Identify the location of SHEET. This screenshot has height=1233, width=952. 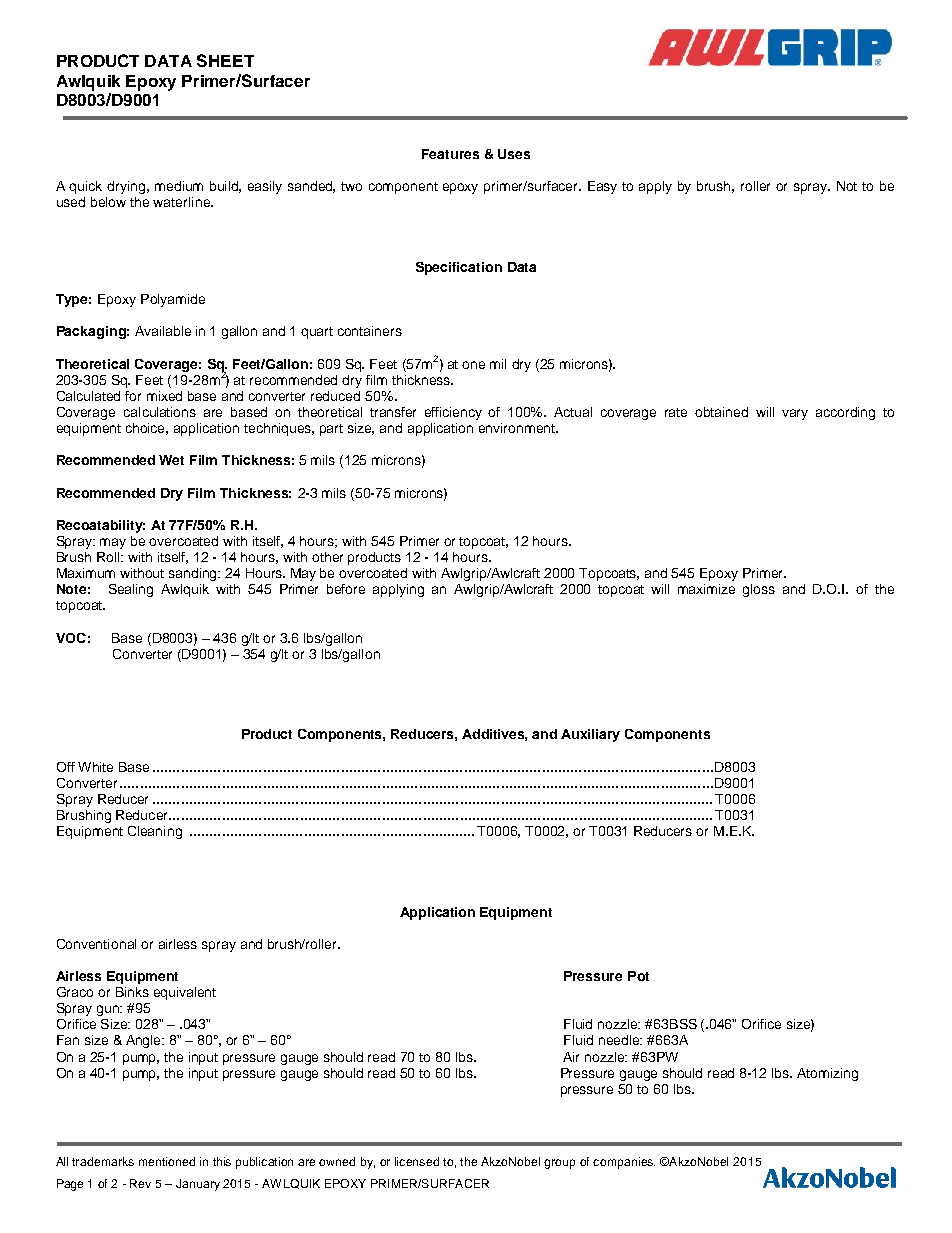
(225, 60).
